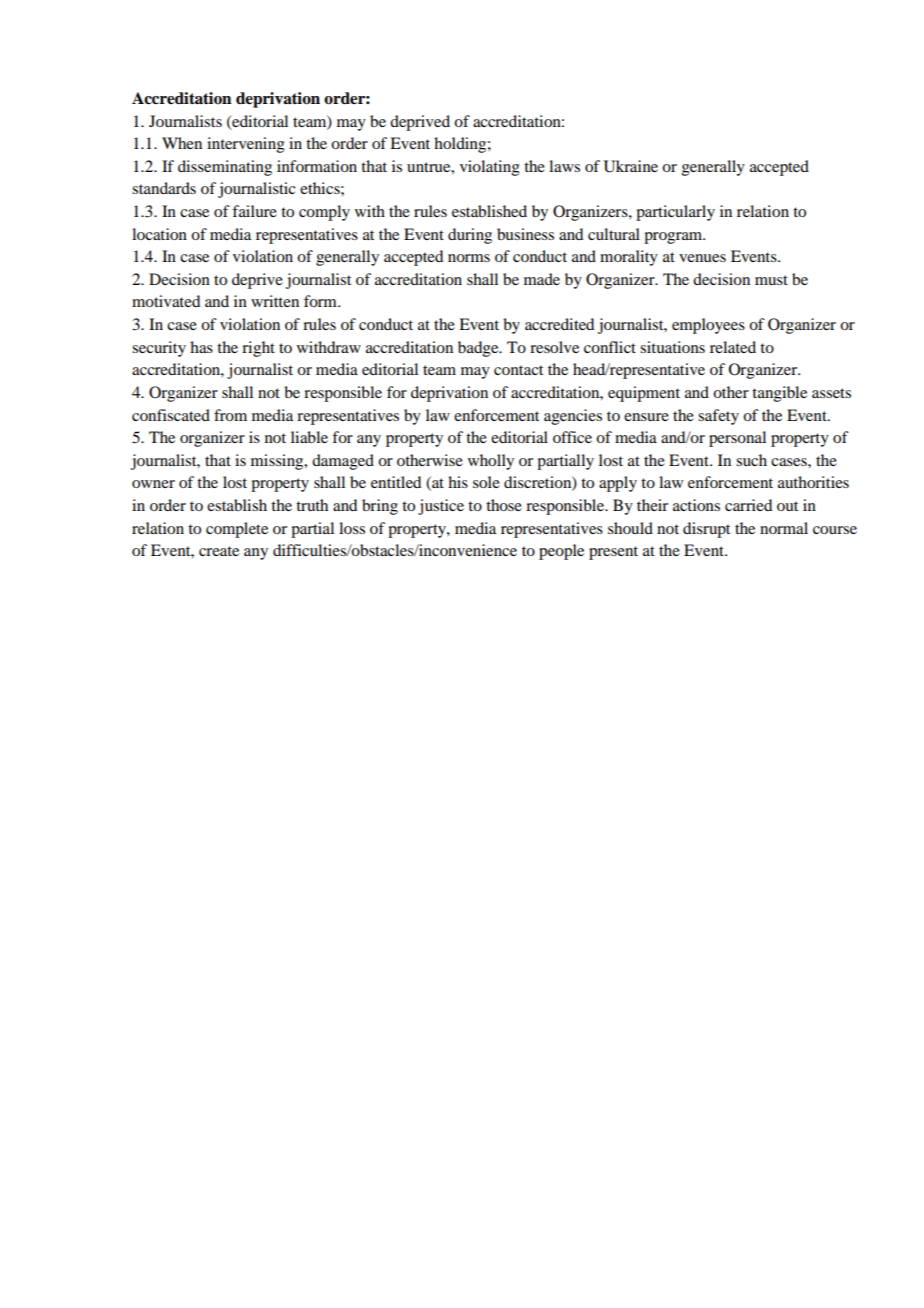 Image resolution: width=924 pixels, height=1308 pixels. I want to click on violating, so click(490, 168).
